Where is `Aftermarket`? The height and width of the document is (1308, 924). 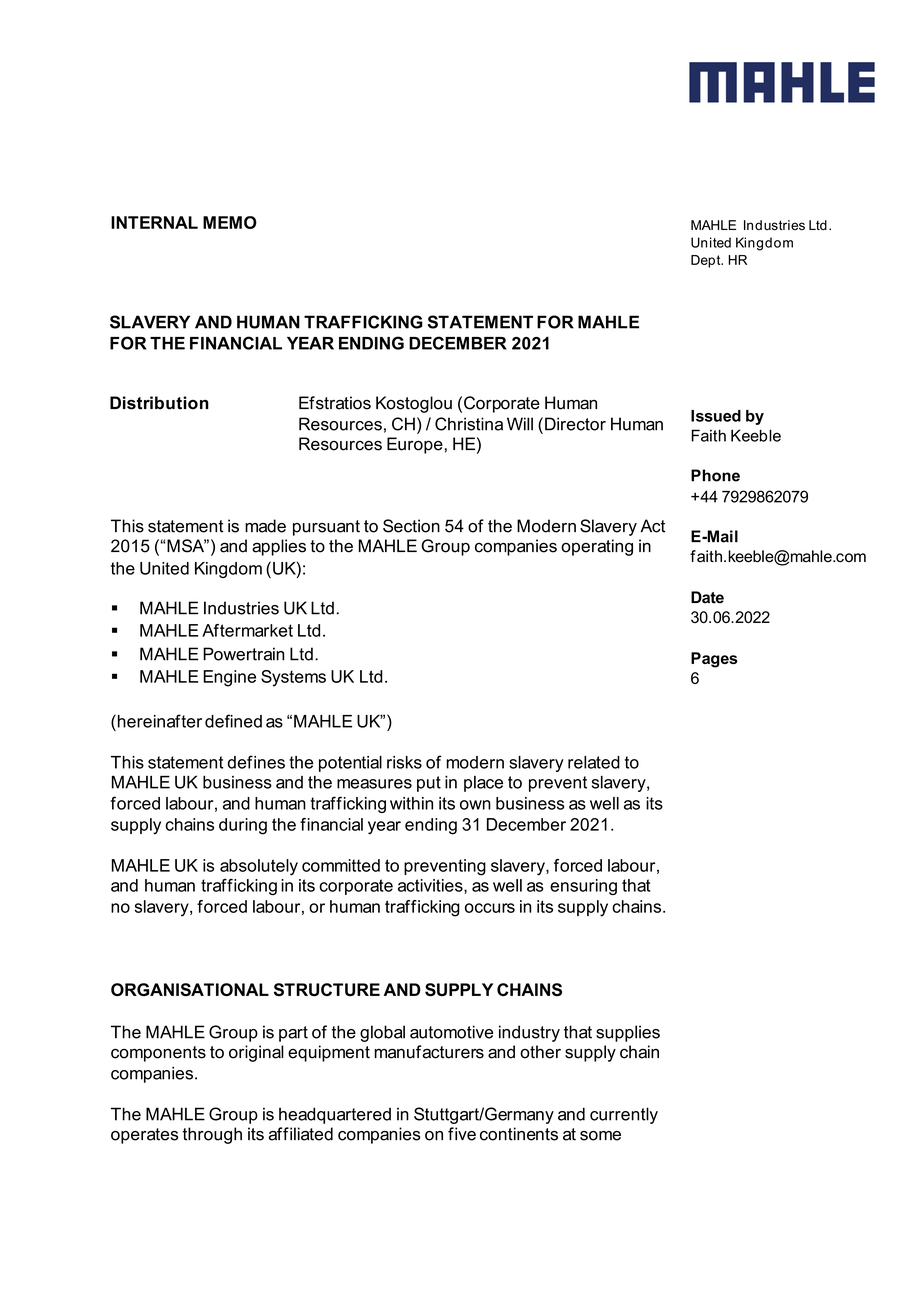
Aftermarket is located at coordinates (247, 630).
